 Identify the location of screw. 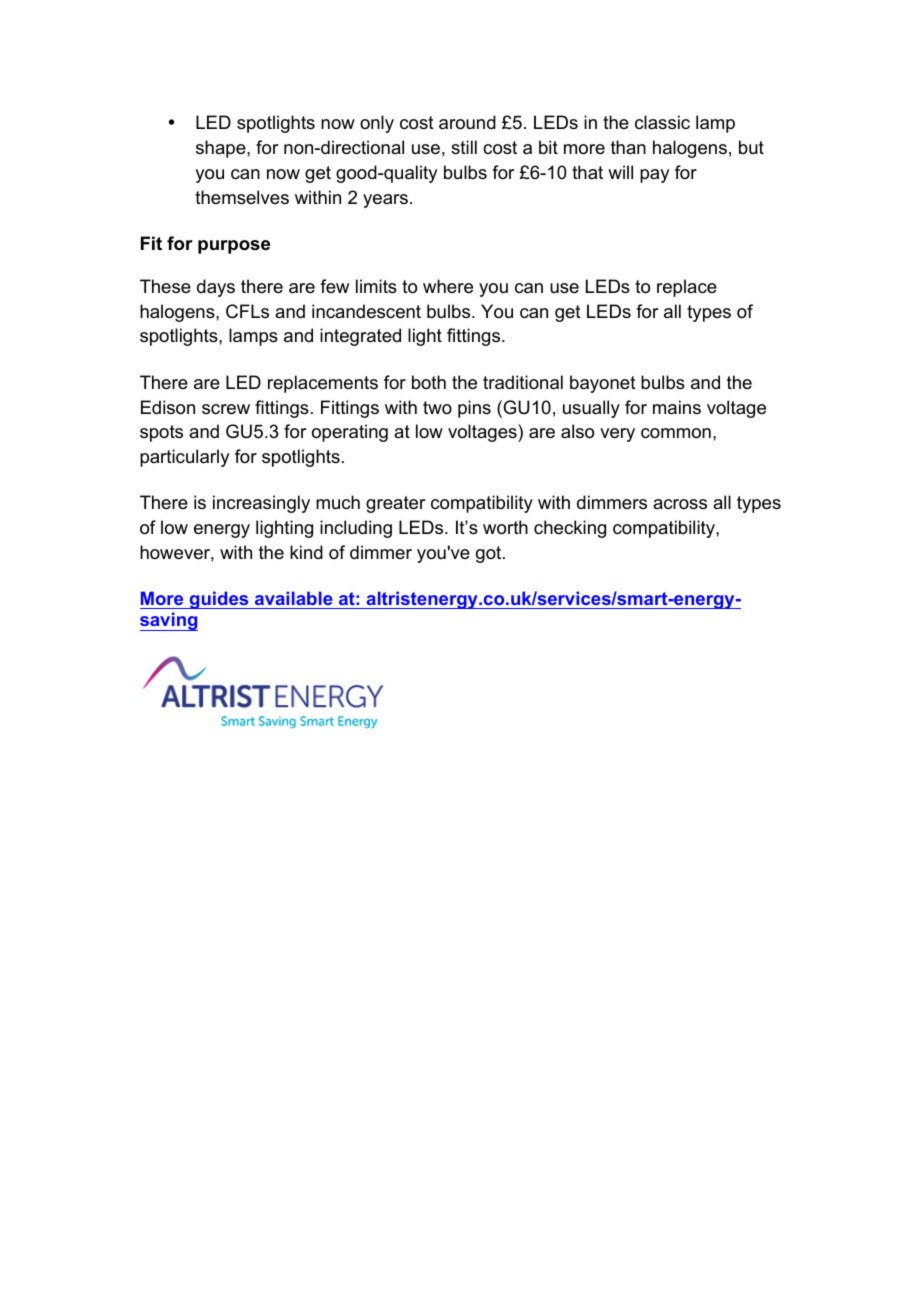
(226, 409).
